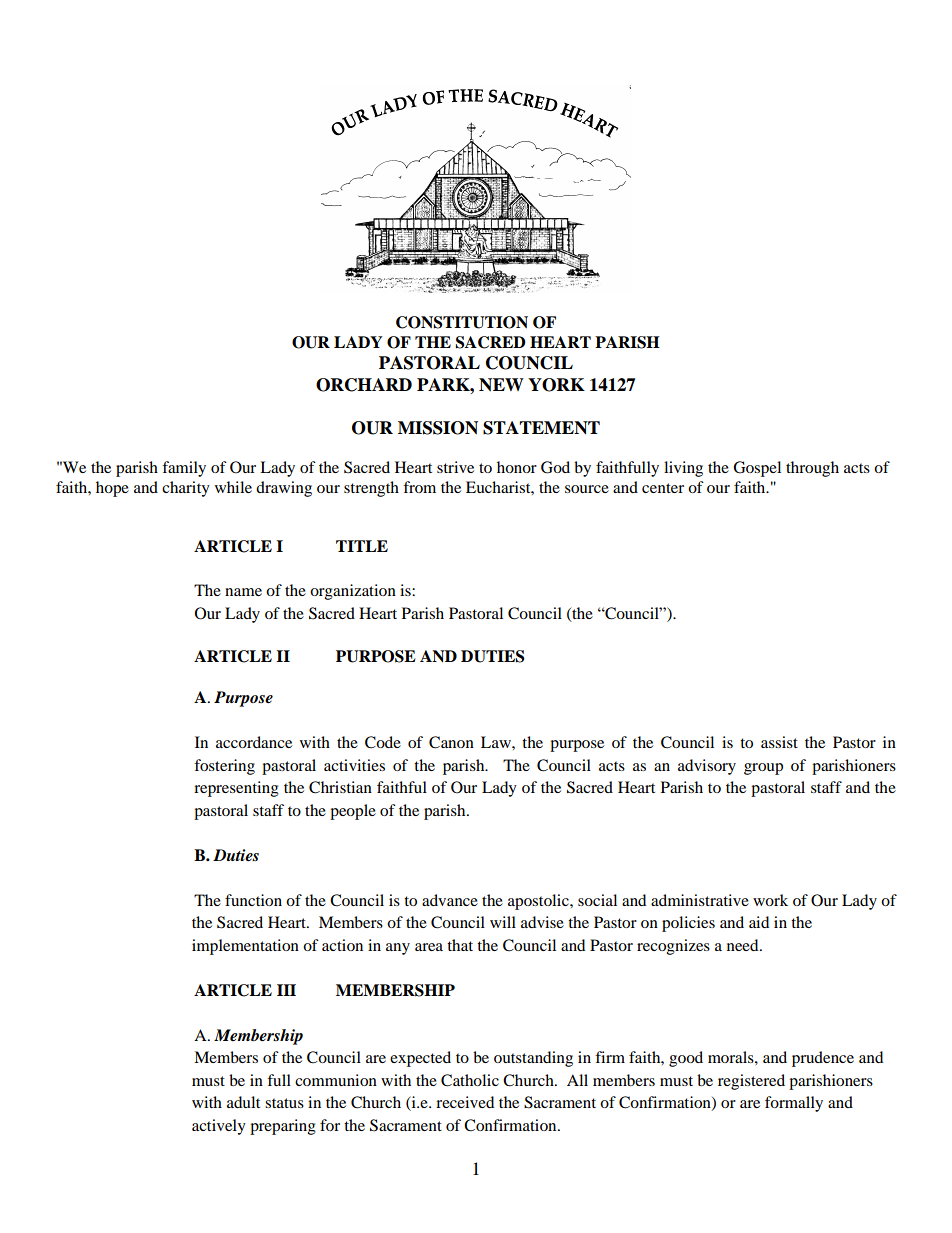  Describe the element at coordinates (751, 1082) in the image. I see `registered` at that location.
